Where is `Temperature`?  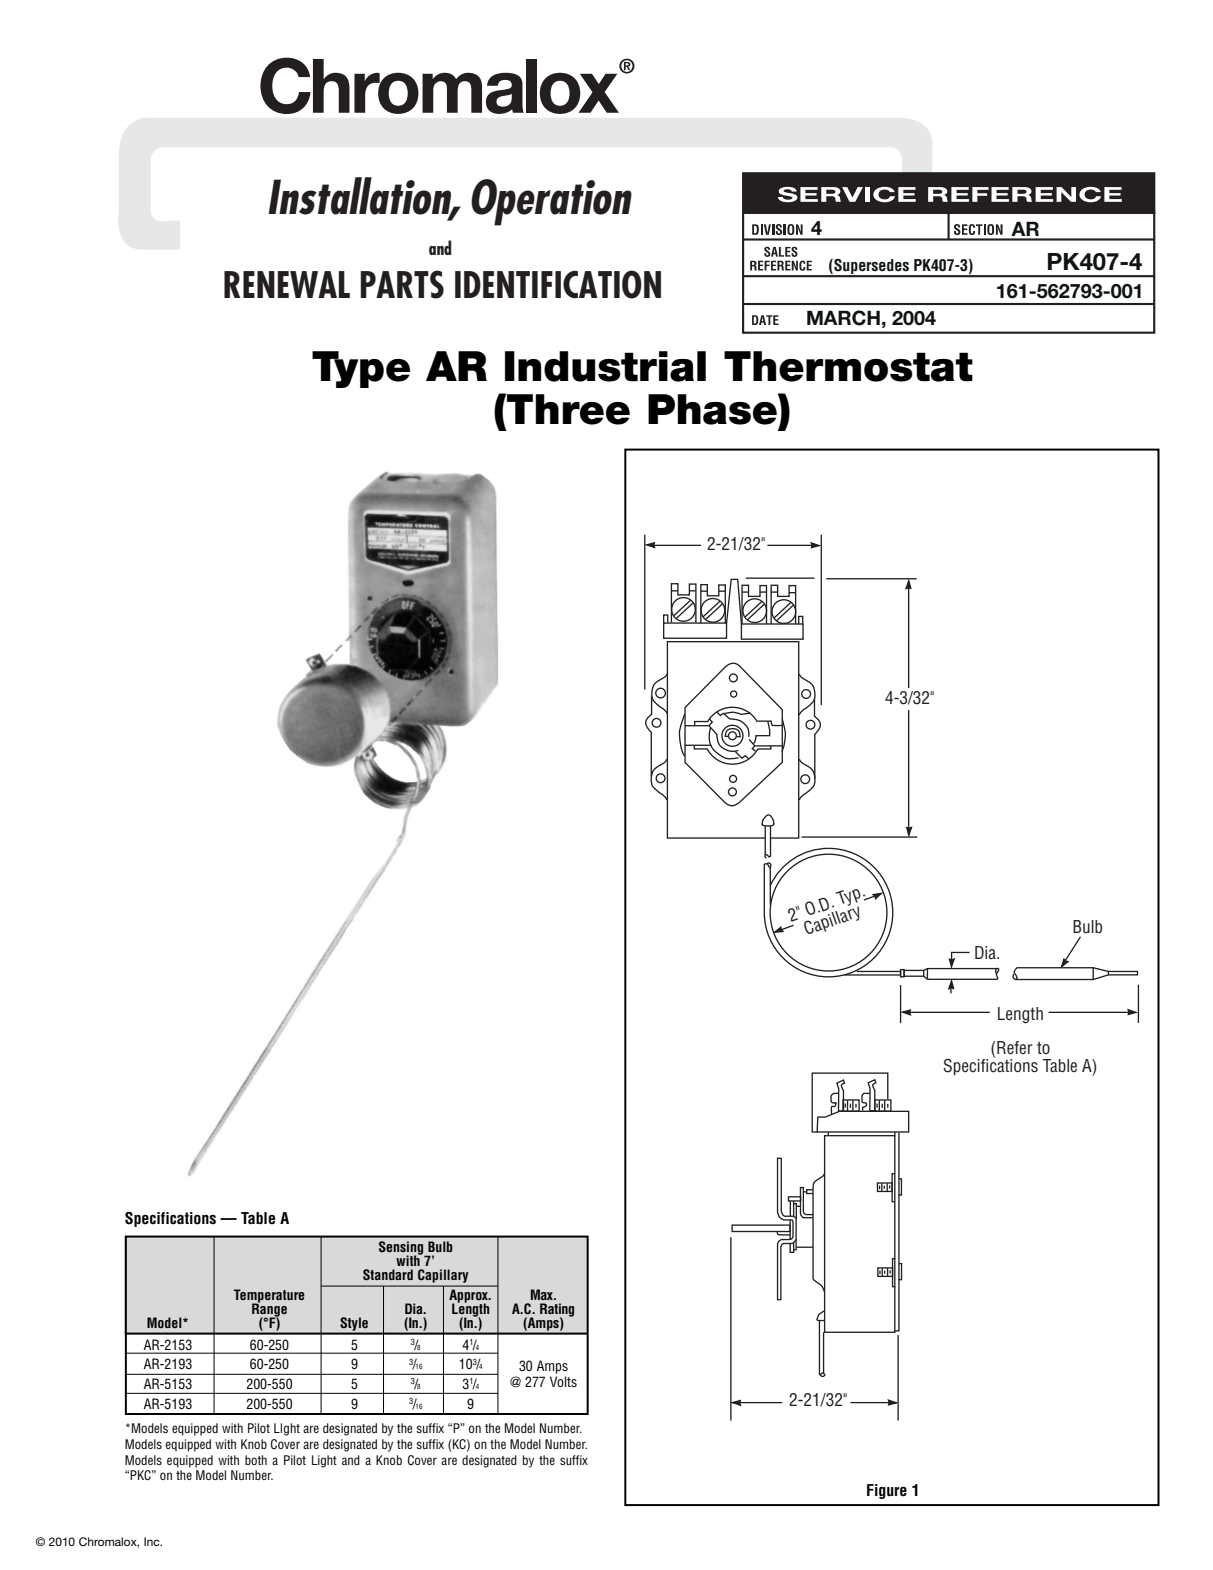
Temperature is located at coordinates (269, 1297).
